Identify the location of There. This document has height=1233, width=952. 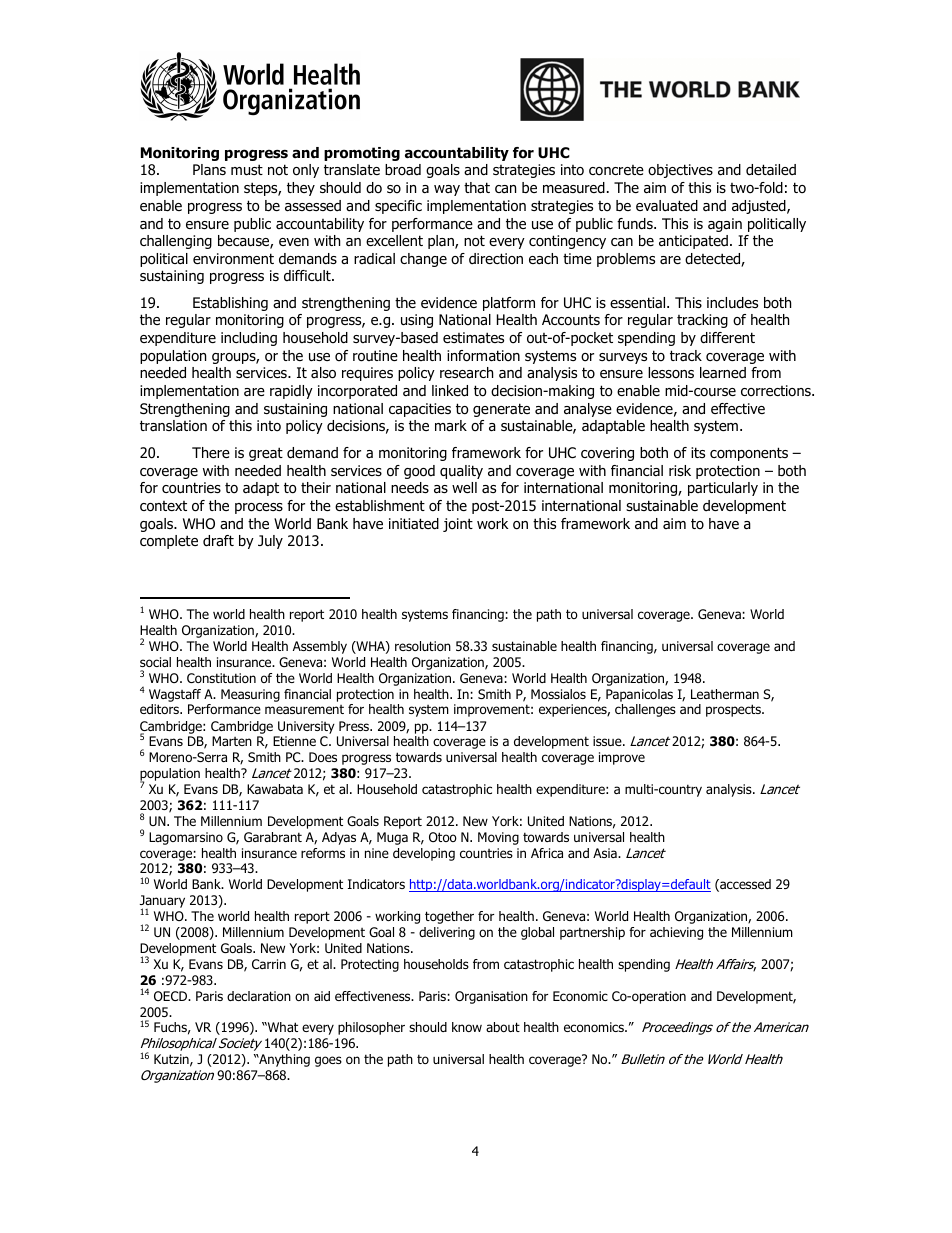
(211, 452).
